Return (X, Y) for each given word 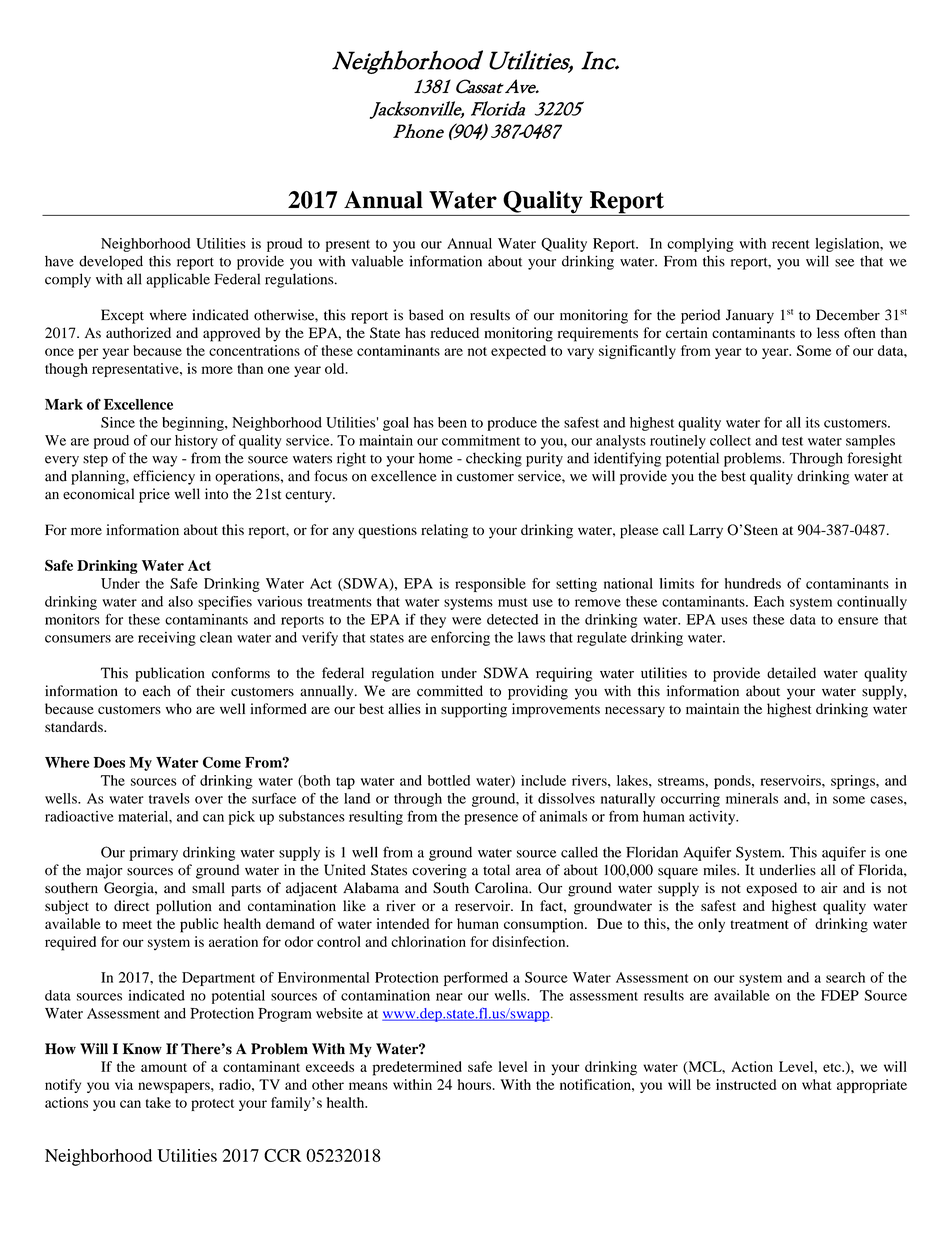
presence (491, 819)
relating (444, 531)
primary (153, 853)
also (180, 601)
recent (790, 244)
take (158, 1102)
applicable (178, 280)
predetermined (417, 1068)
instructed (746, 1084)
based (426, 315)
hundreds (753, 583)
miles (720, 870)
